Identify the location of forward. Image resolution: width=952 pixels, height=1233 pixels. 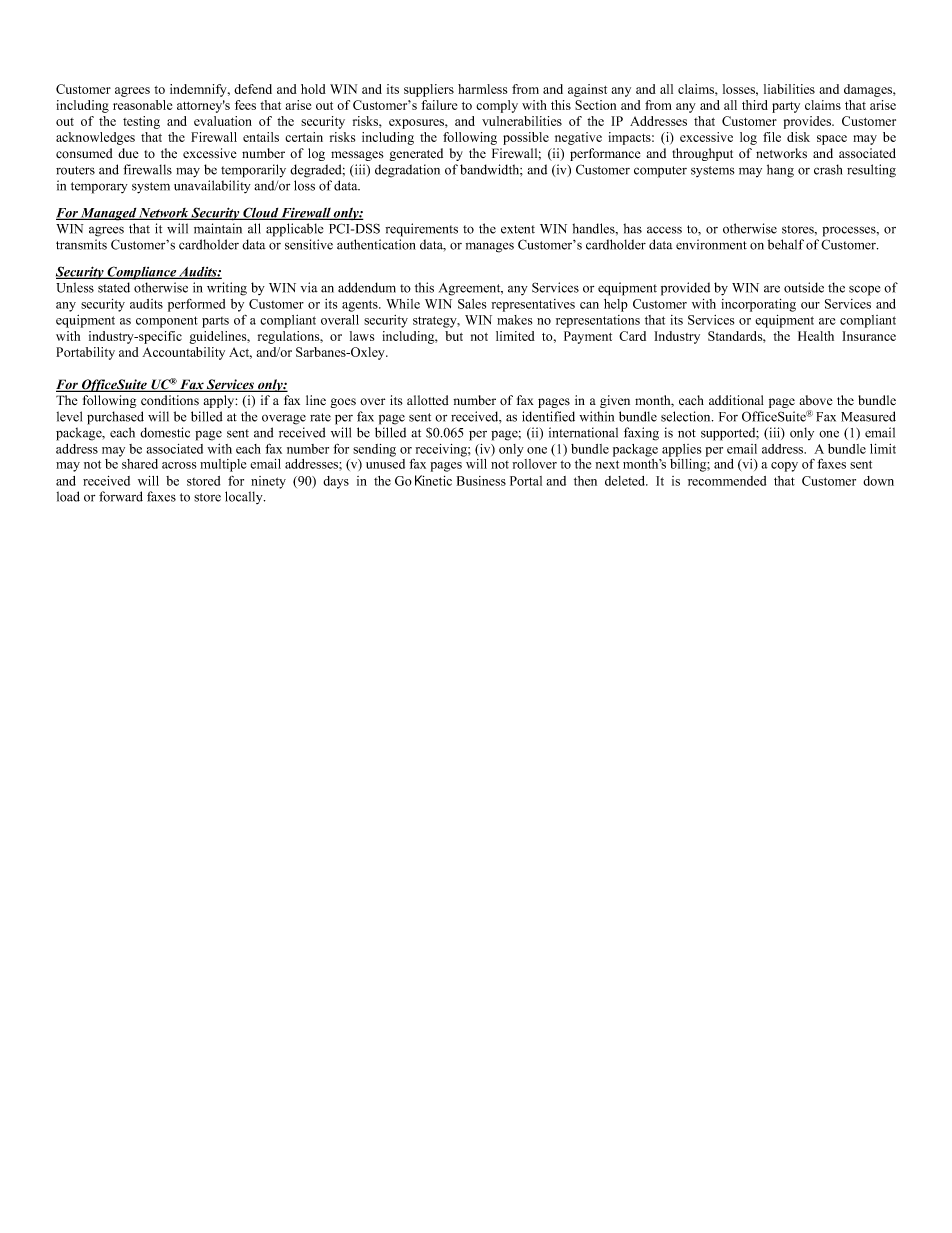
(121, 496).
